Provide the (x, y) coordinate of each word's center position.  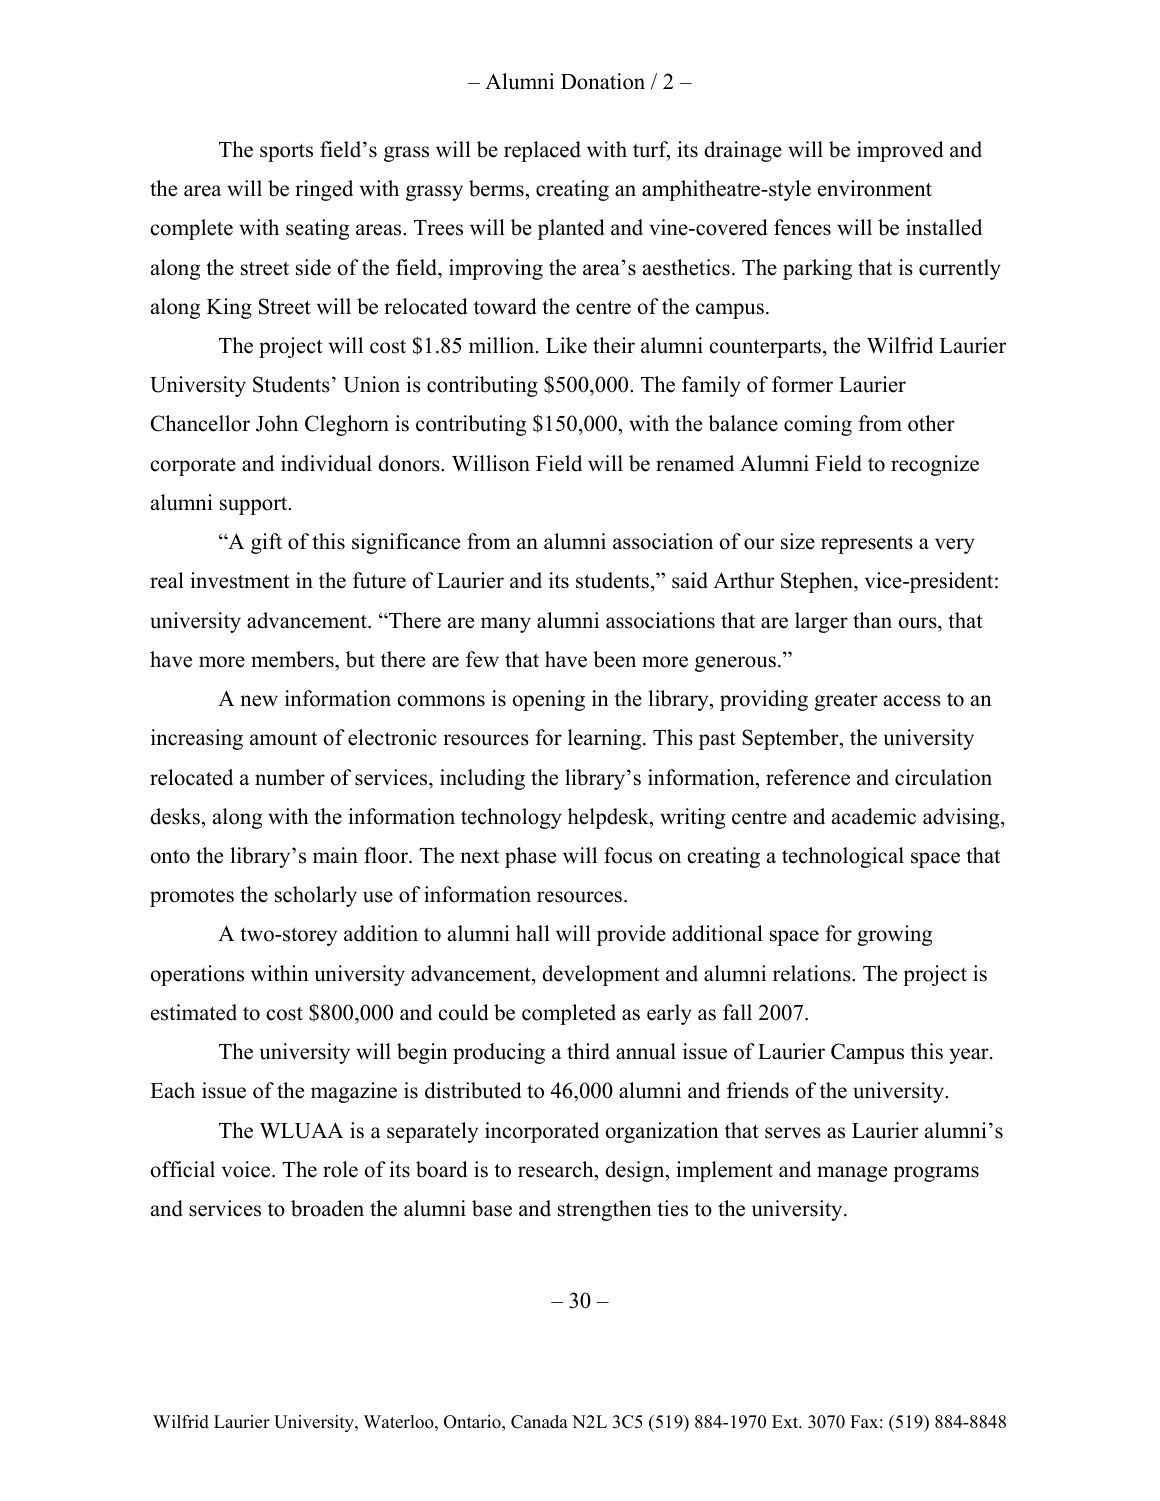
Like (566, 345)
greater (846, 701)
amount (283, 738)
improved (900, 151)
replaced (542, 151)
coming (818, 425)
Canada (539, 1422)
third (588, 1051)
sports (286, 153)
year (970, 1056)
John (277, 423)
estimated (194, 1012)
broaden (327, 1208)
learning (606, 739)
